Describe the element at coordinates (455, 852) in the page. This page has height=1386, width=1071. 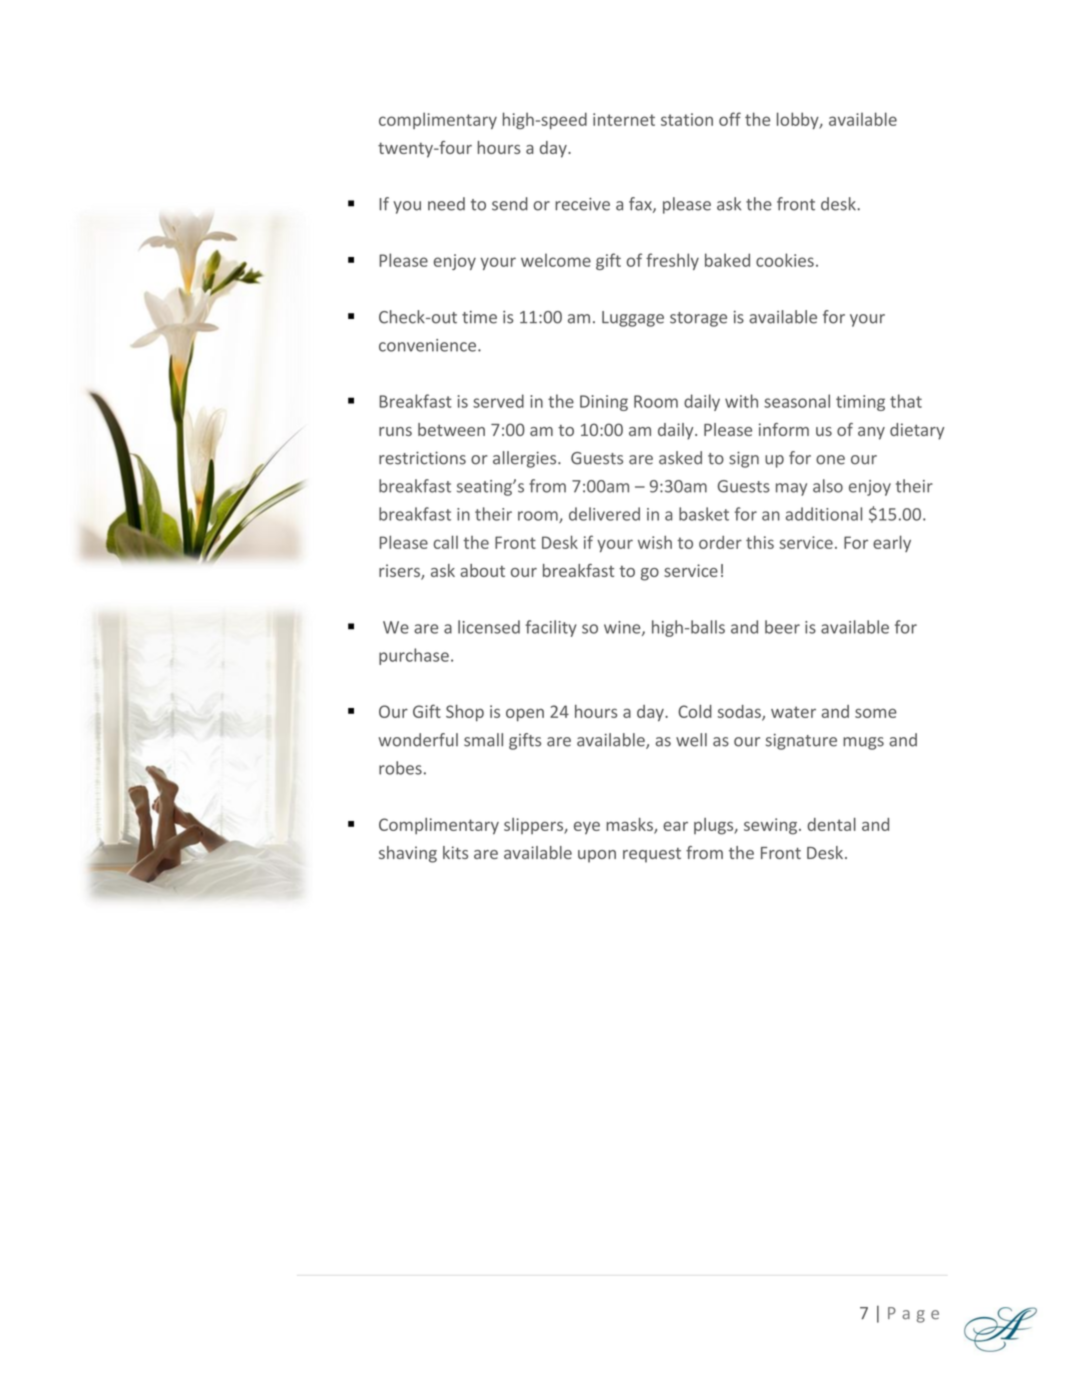
I see `kits` at that location.
